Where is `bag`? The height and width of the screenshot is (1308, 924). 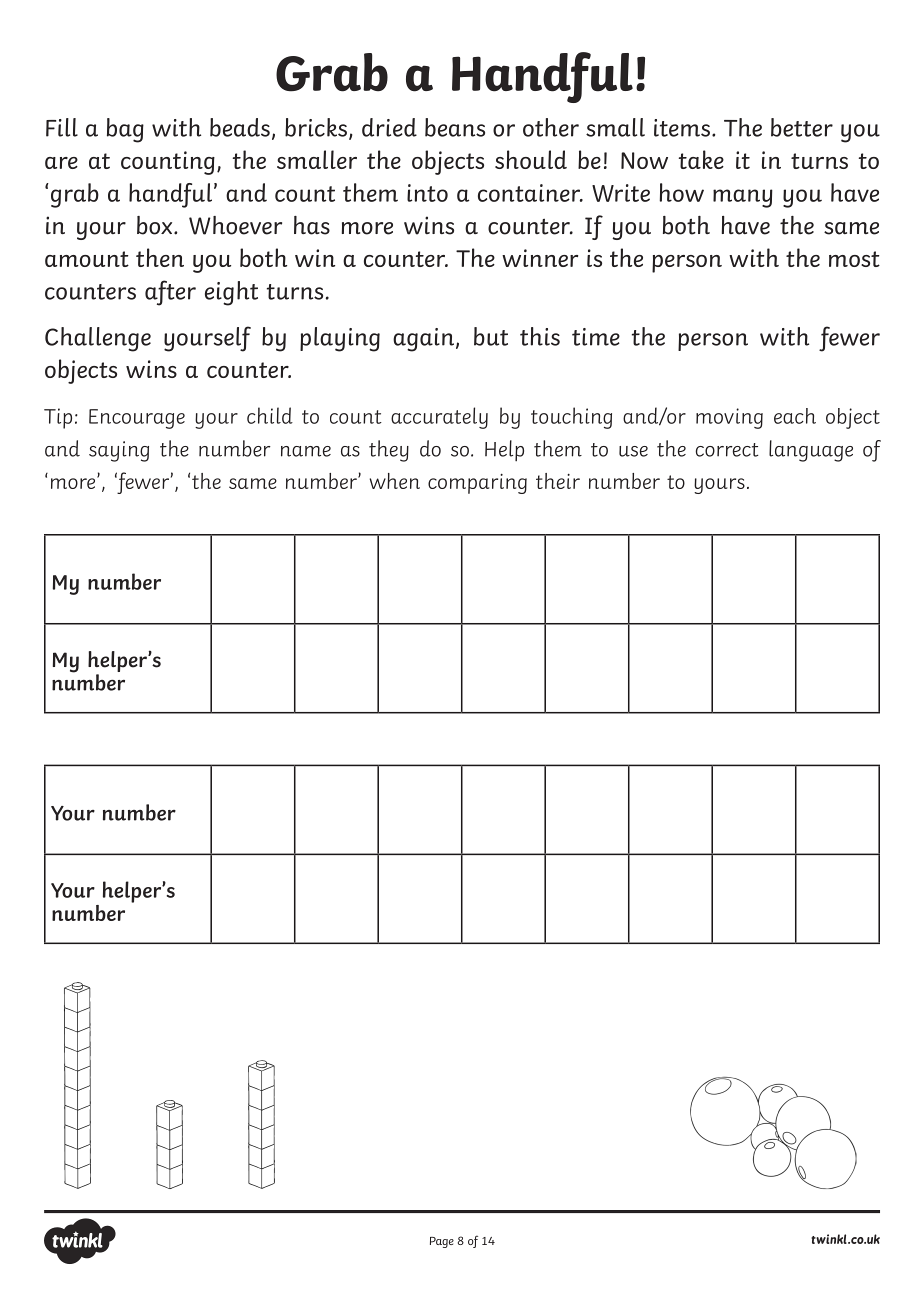 bag is located at coordinates (125, 130).
